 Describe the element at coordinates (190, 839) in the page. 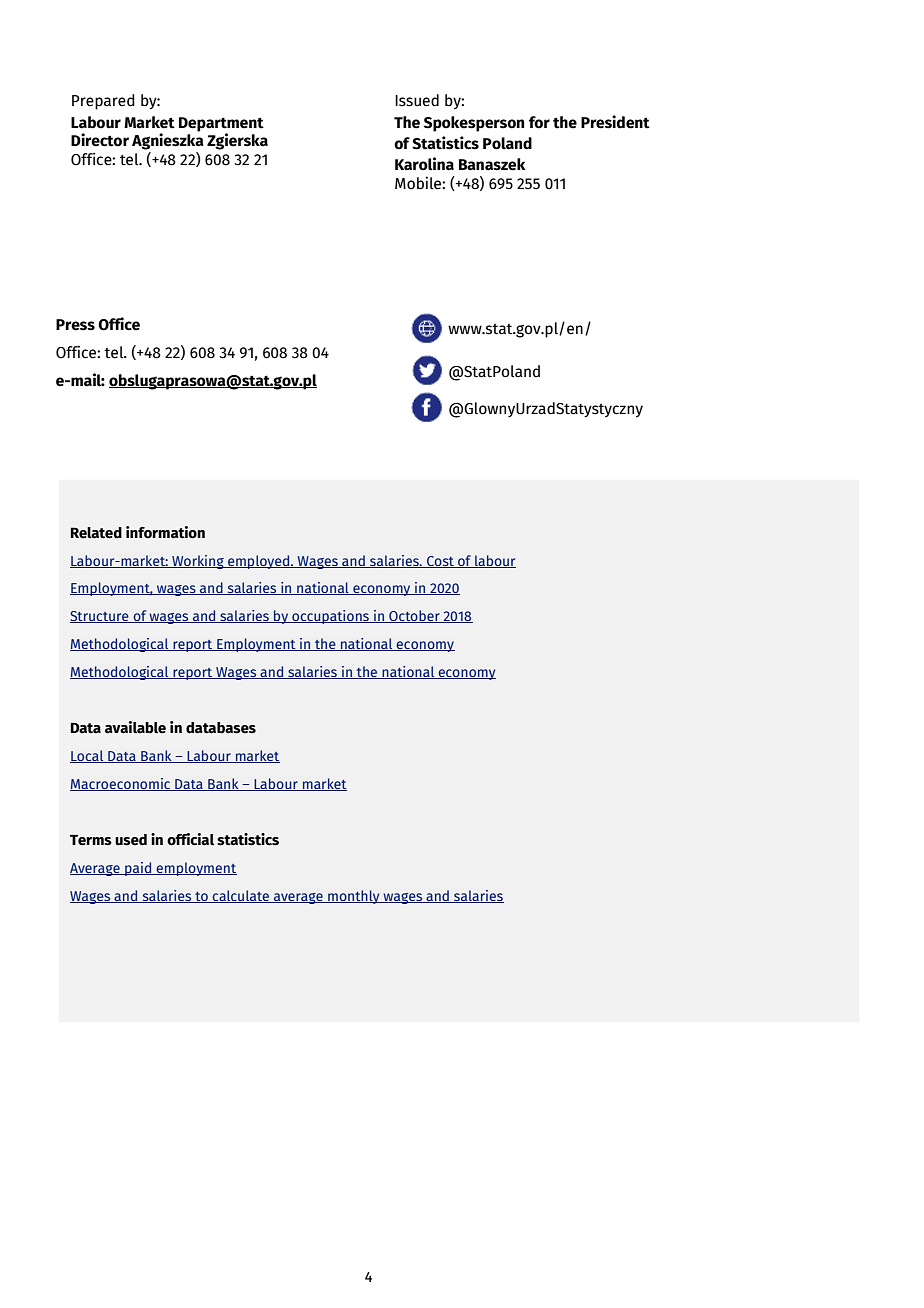

I see `official` at that location.
